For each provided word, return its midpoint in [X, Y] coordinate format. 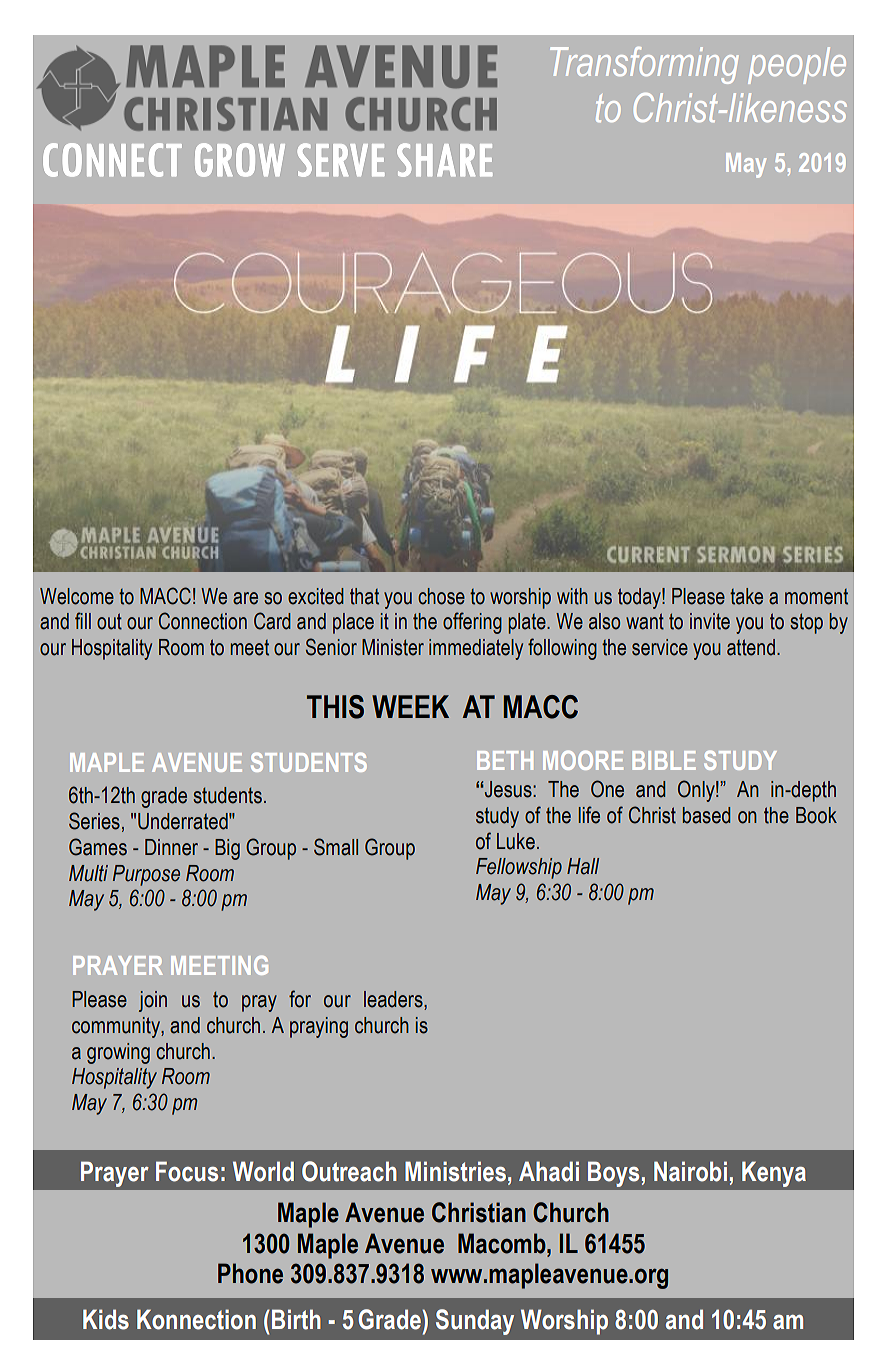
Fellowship [519, 868]
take [746, 596]
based [706, 815]
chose [441, 596]
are [245, 598]
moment [816, 597]
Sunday [475, 1322]
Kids [106, 1319]
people [797, 65]
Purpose [146, 875]
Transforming [644, 65]
